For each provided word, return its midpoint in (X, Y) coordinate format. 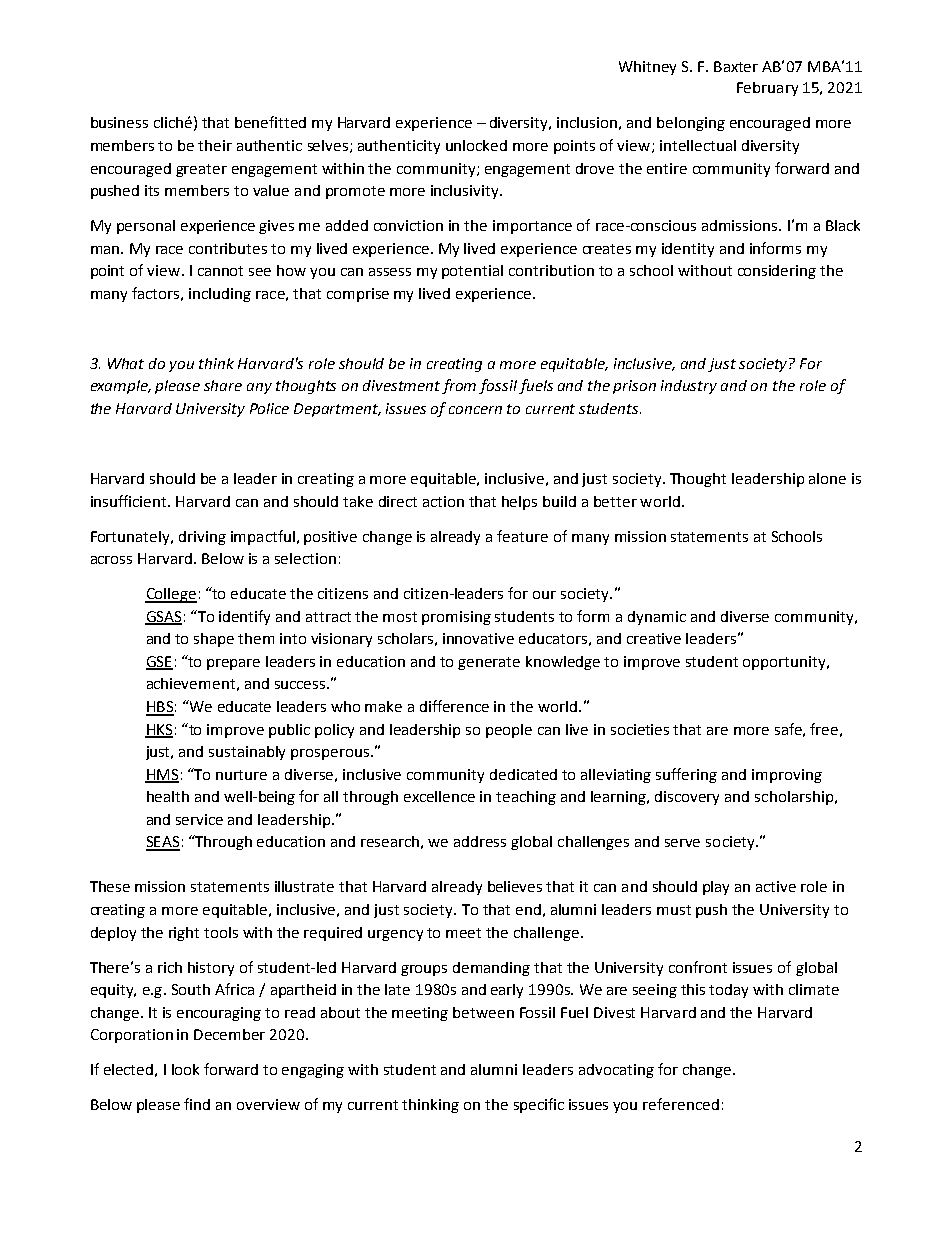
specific (539, 1105)
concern (475, 410)
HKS (159, 730)
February (767, 89)
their (215, 145)
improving (787, 776)
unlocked (476, 145)
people (509, 731)
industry (689, 387)
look (185, 1069)
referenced (681, 1104)
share (223, 385)
